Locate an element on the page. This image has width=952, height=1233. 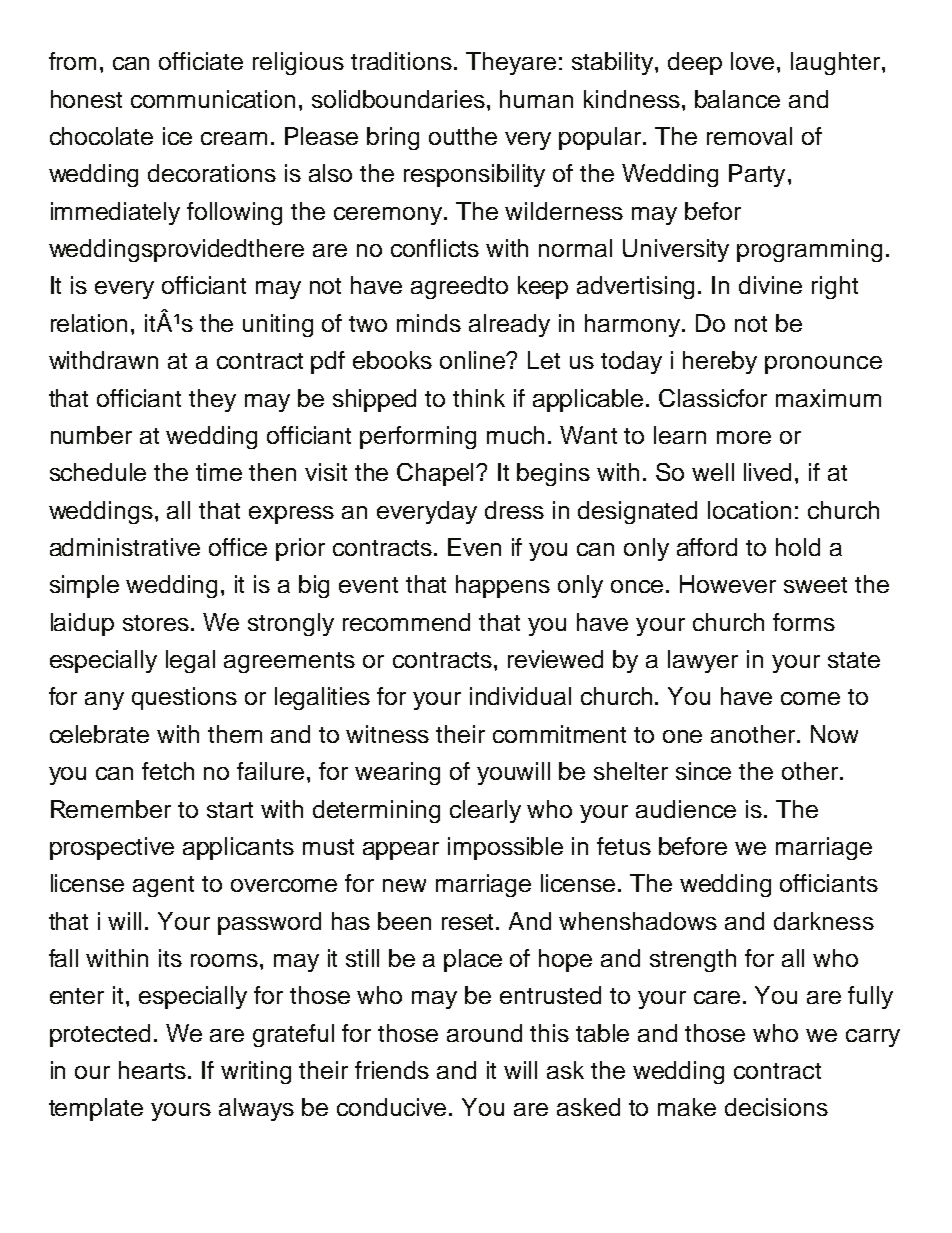
around is located at coordinates (484, 1033).
